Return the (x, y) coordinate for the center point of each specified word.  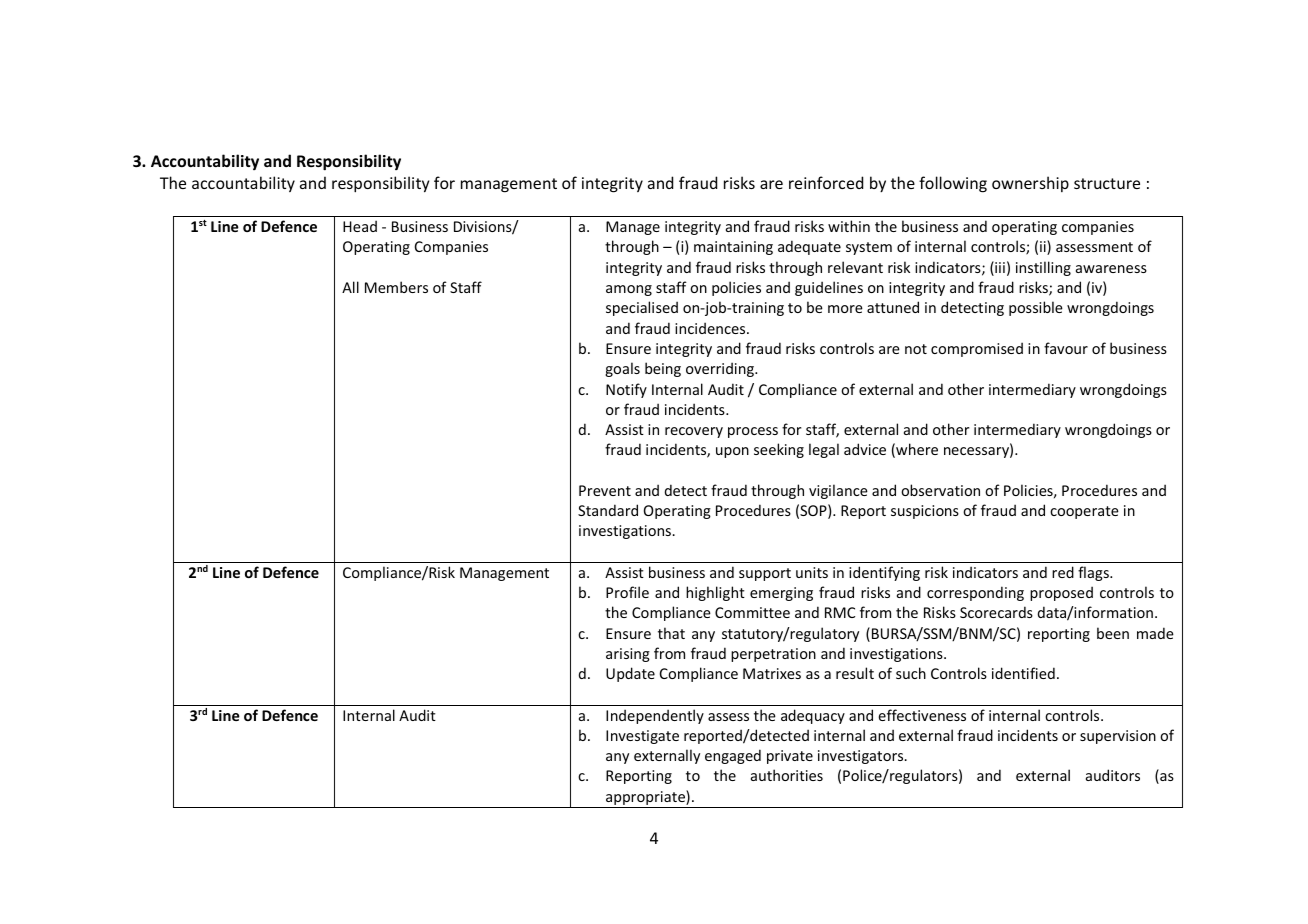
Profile (627, 592)
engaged (733, 756)
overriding (721, 369)
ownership (1030, 184)
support (765, 574)
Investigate (642, 737)
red (1063, 572)
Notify (626, 390)
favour (1066, 348)
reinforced (826, 182)
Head (360, 226)
